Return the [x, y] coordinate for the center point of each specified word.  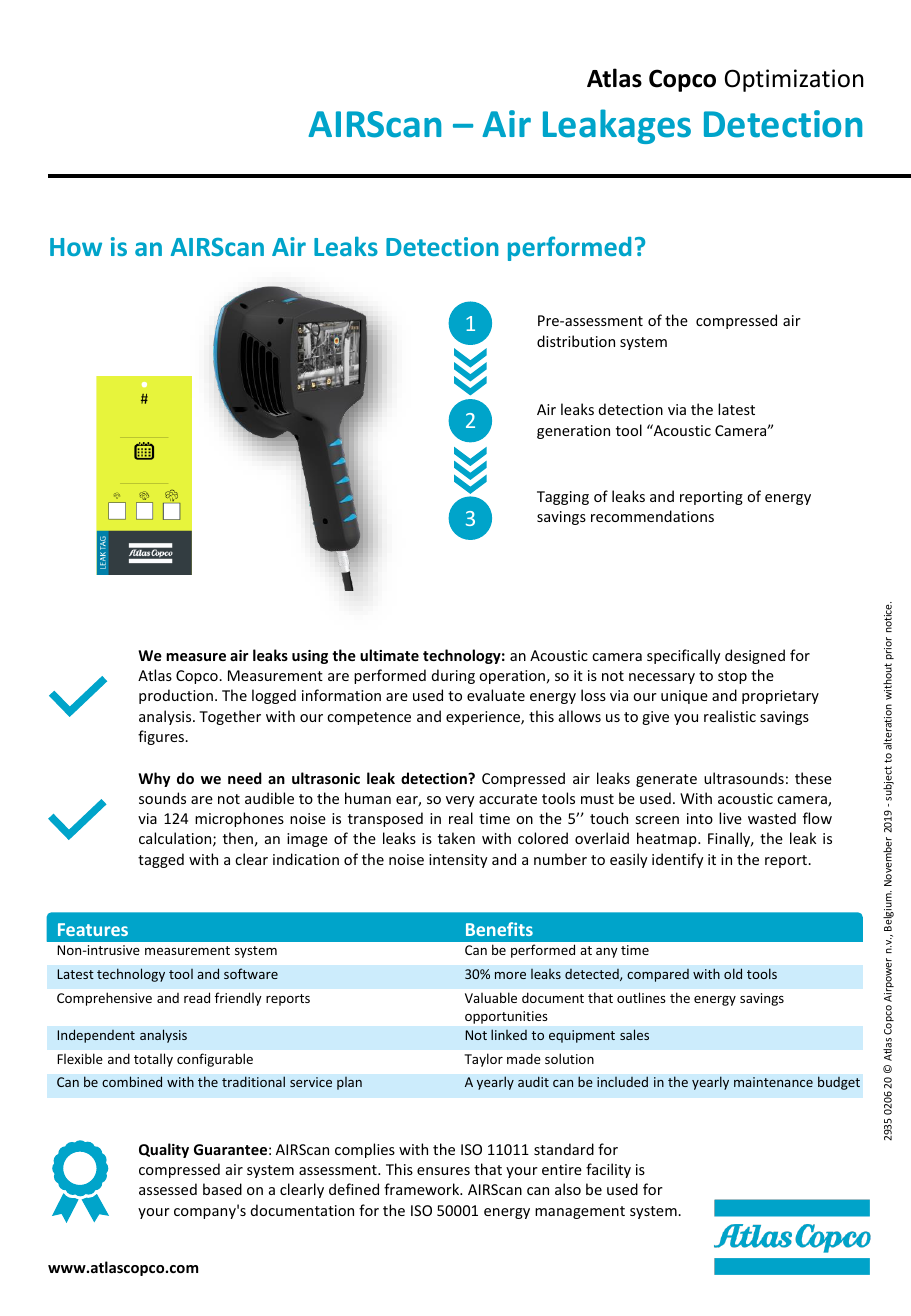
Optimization [794, 80]
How [76, 247]
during [453, 676]
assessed [168, 1189]
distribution [576, 341]
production [176, 696]
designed [755, 656]
